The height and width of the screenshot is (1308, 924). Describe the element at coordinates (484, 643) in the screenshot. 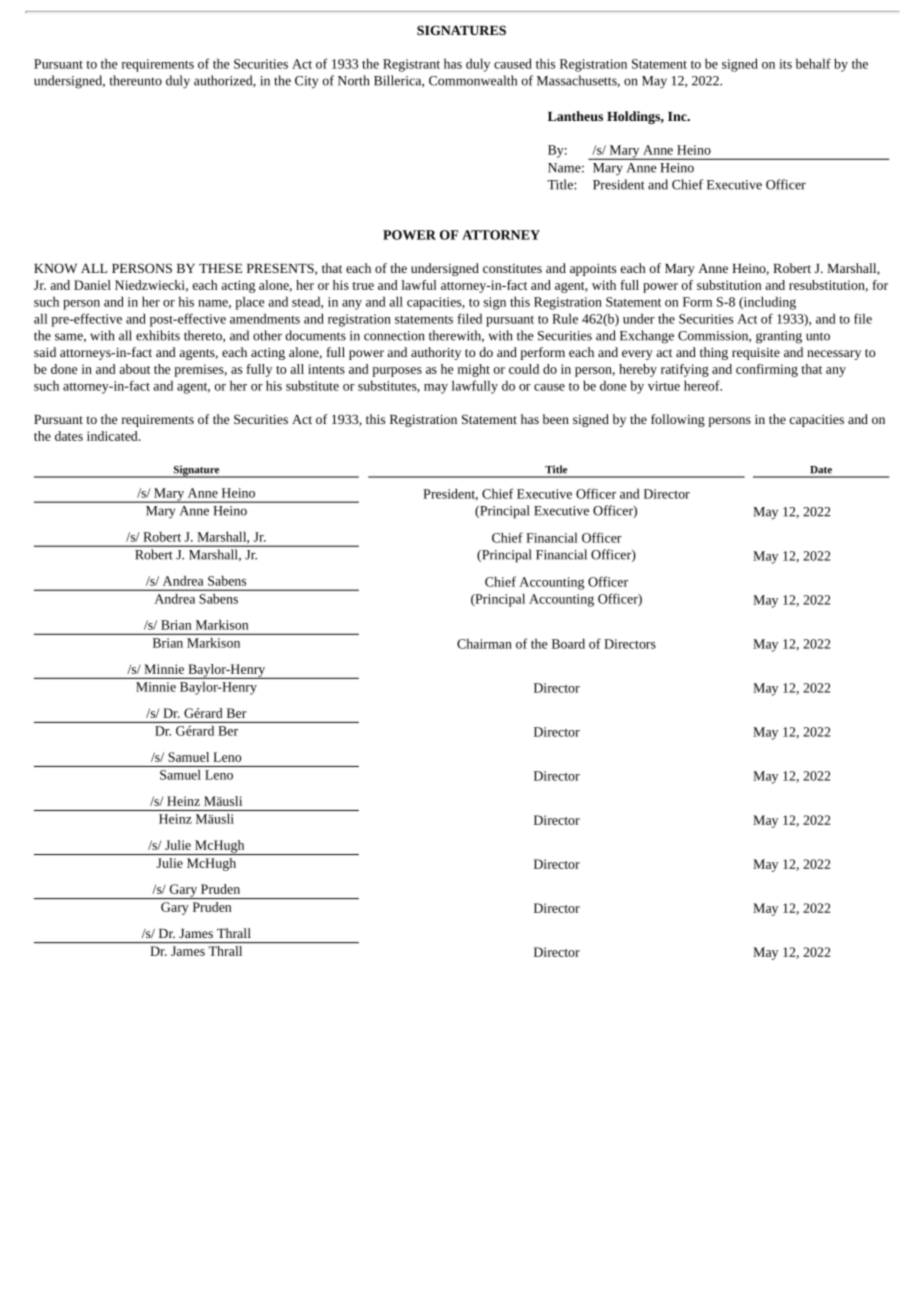

I see `Chairman` at that location.
